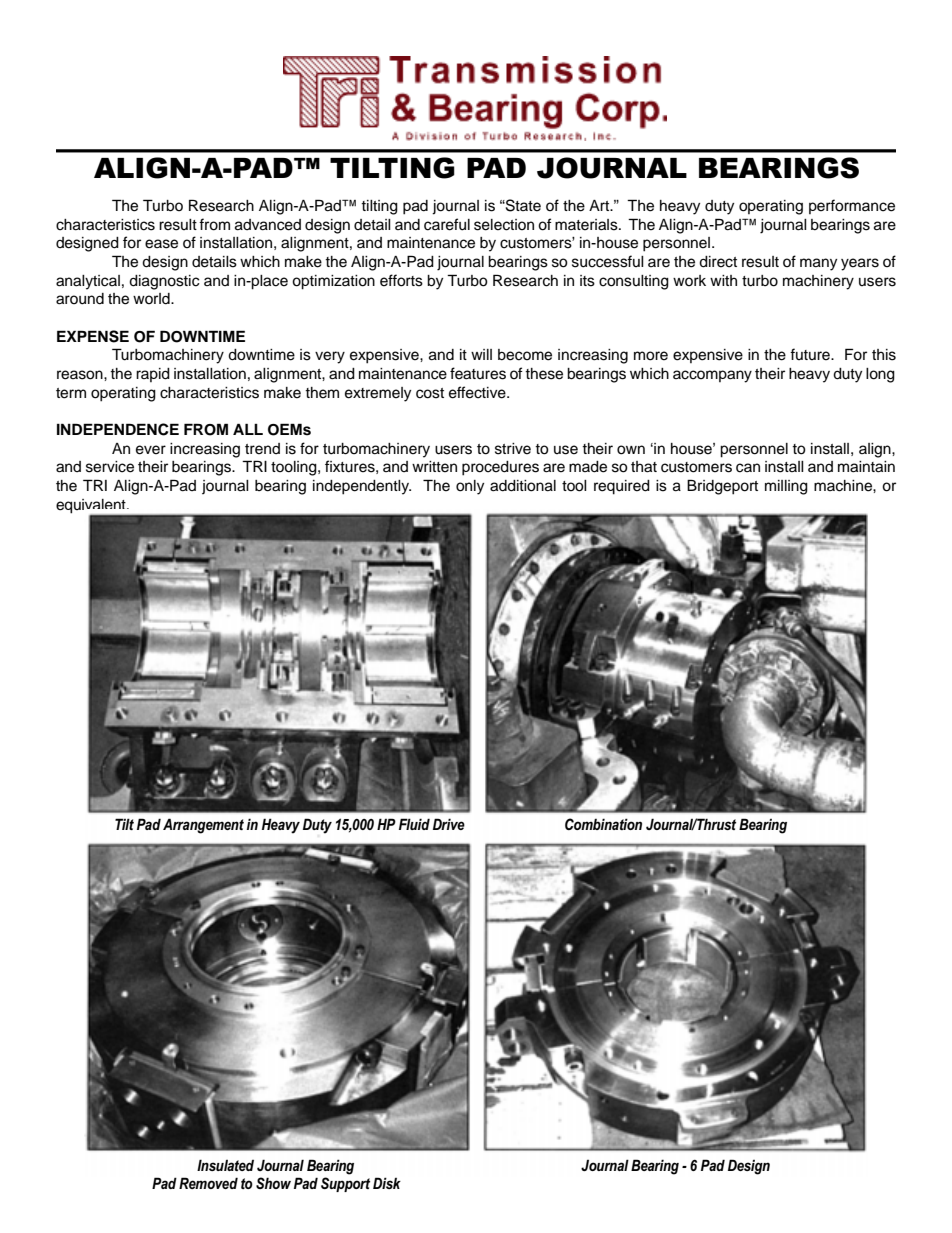 This screenshot has width=952, height=1233. What do you see at coordinates (161, 244) in the screenshot?
I see `ease` at bounding box center [161, 244].
